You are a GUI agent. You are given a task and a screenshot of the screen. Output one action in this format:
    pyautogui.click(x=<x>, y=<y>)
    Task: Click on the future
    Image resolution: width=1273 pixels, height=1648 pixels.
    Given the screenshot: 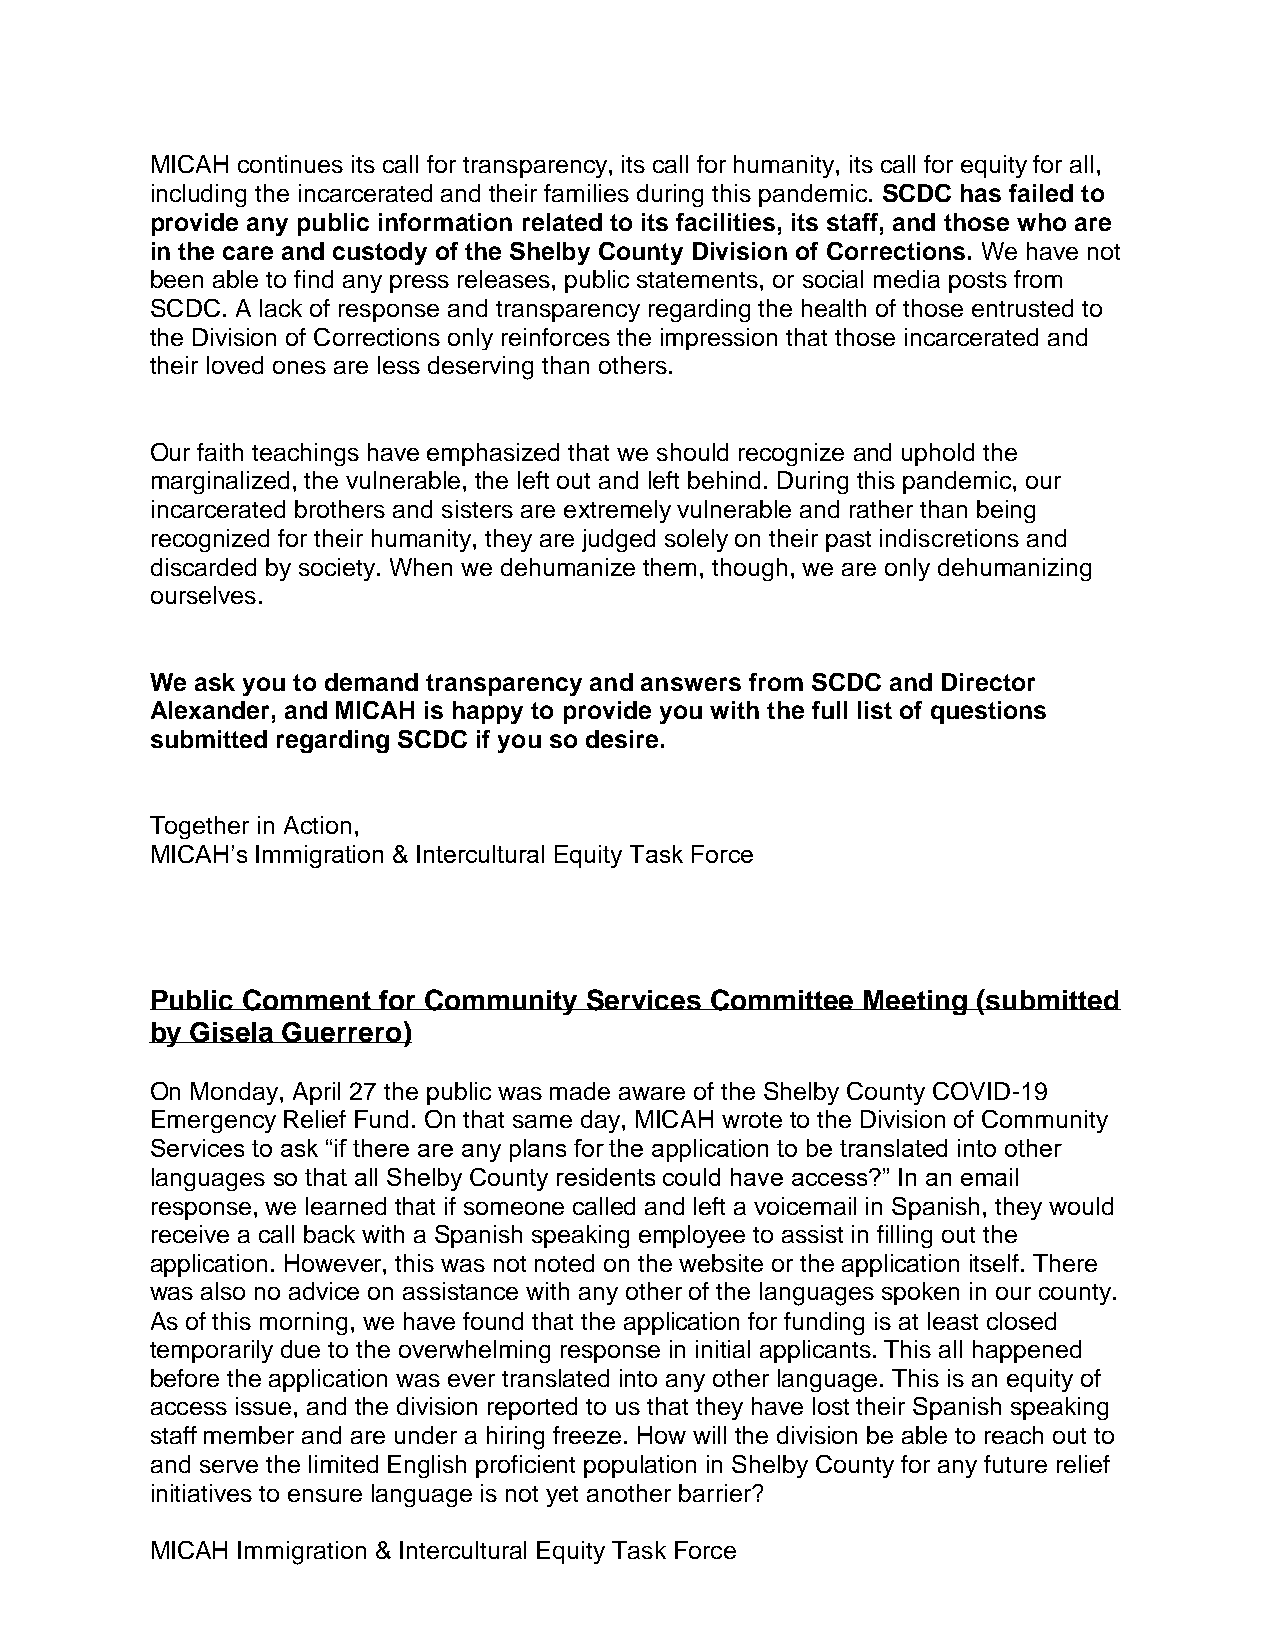 What is the action you would take?
    pyautogui.click(x=1015, y=1464)
